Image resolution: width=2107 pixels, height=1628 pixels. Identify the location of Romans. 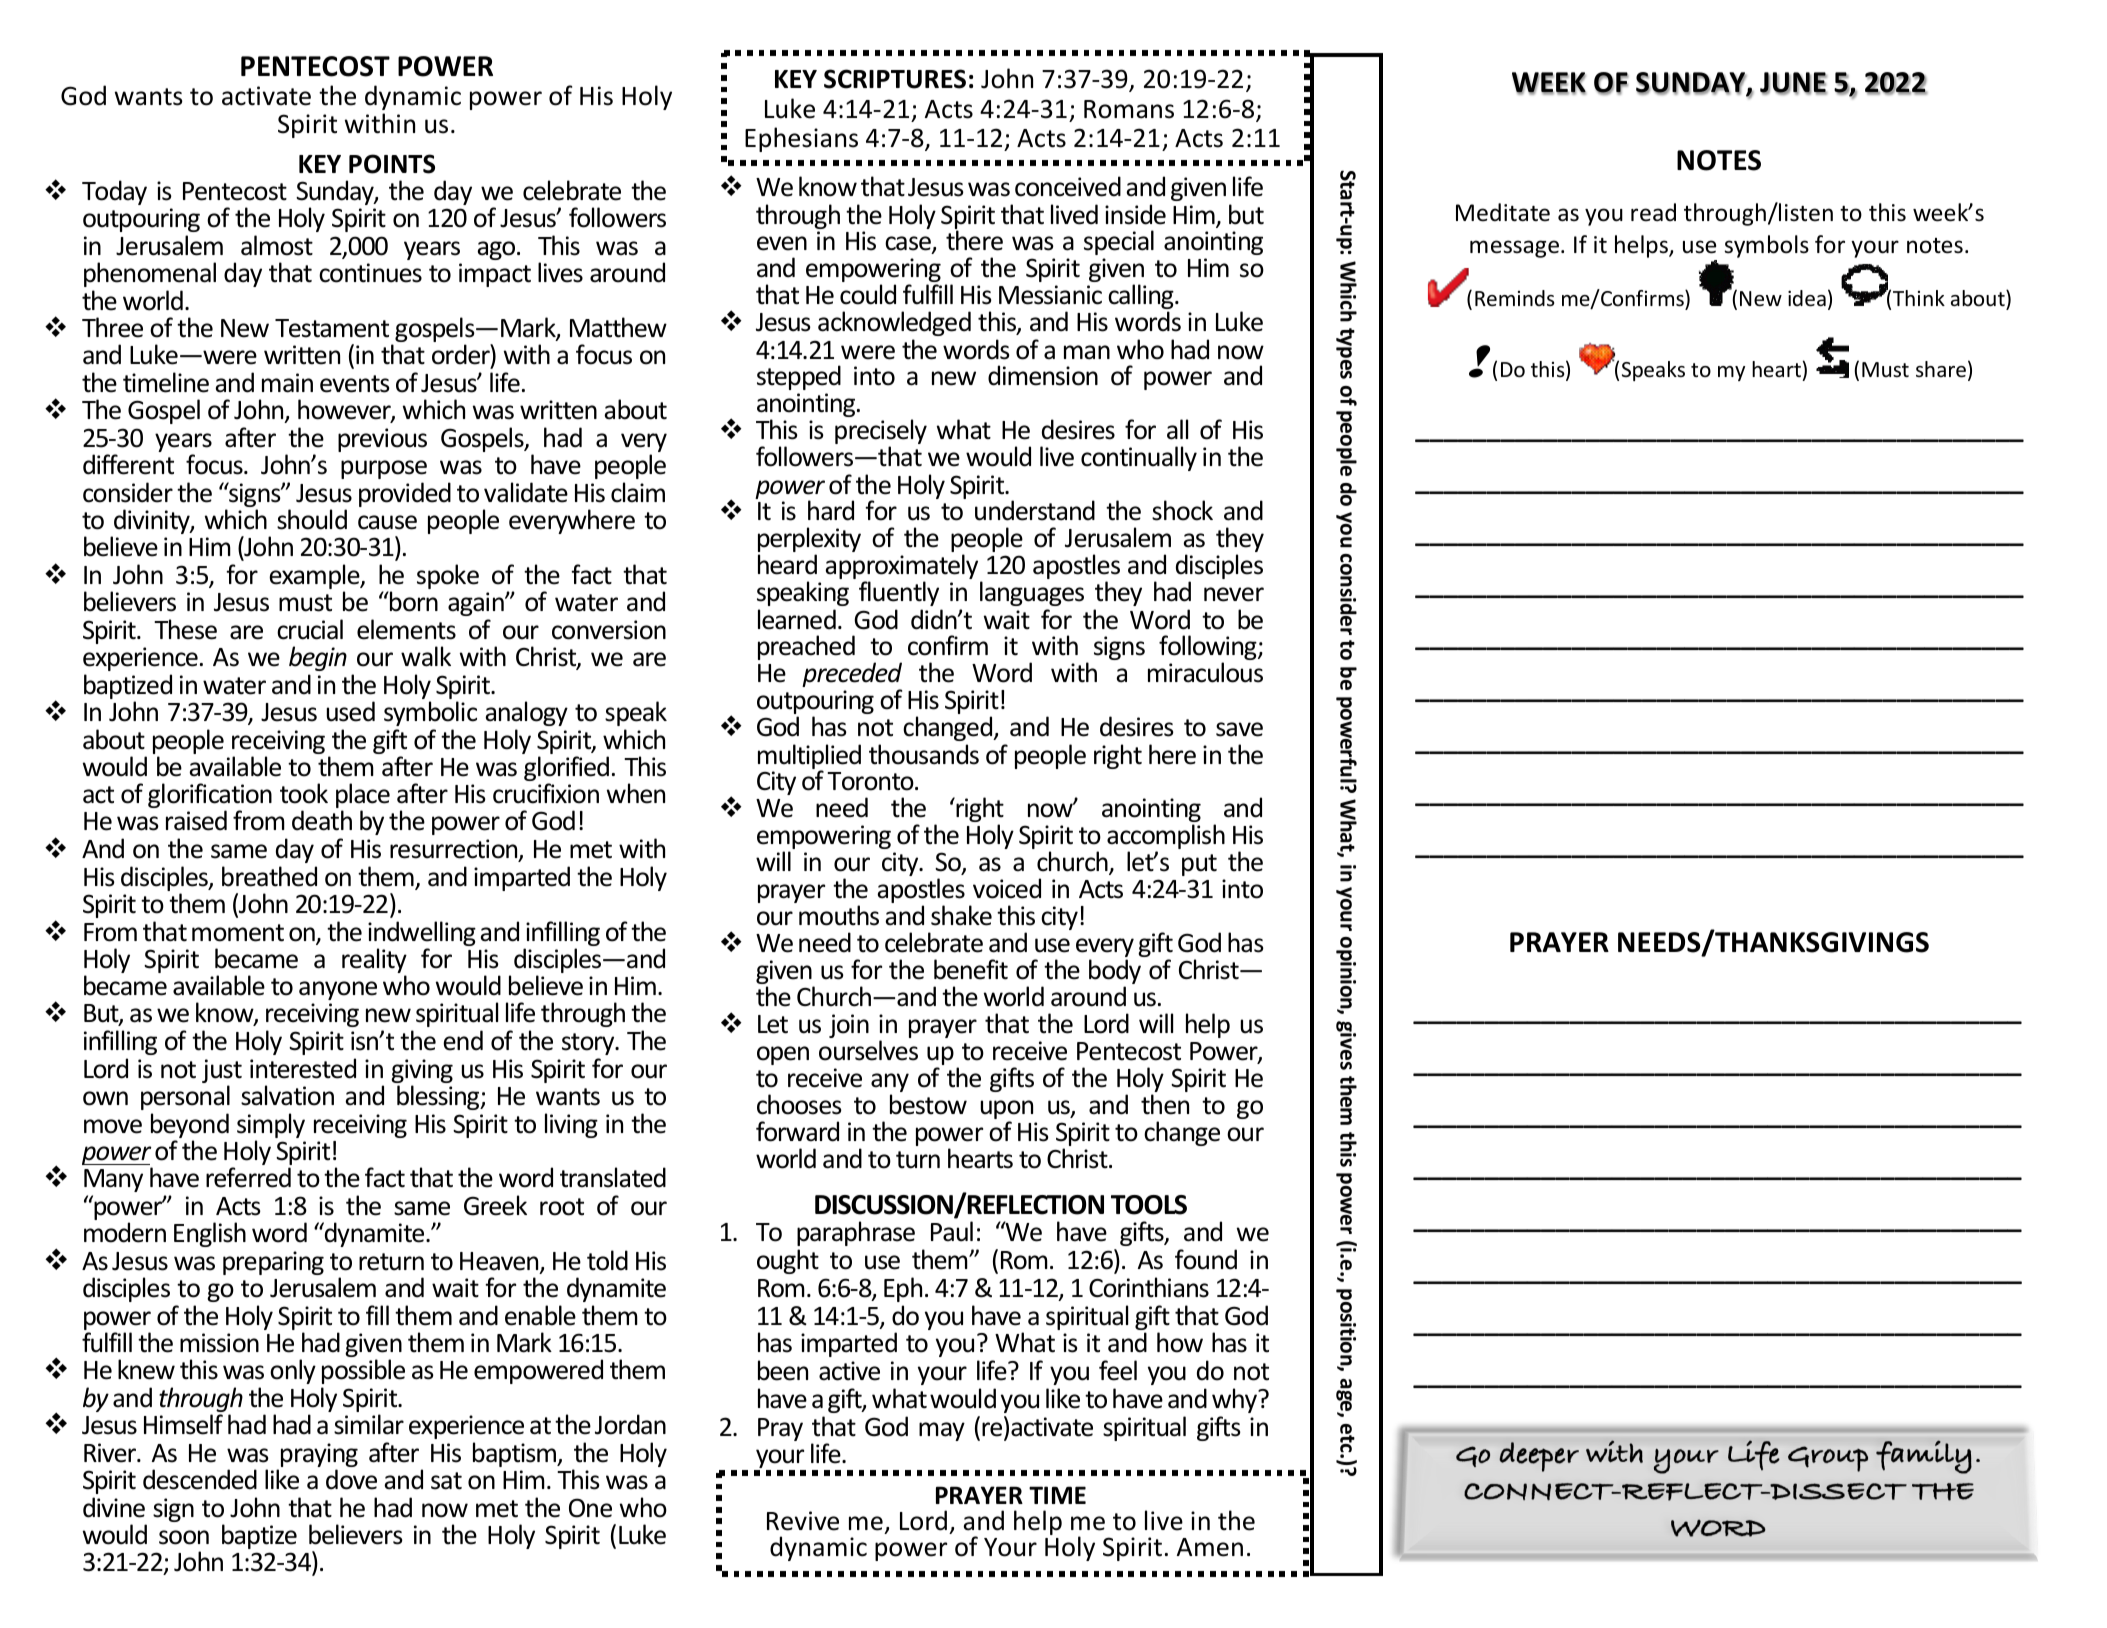
(1129, 109).
